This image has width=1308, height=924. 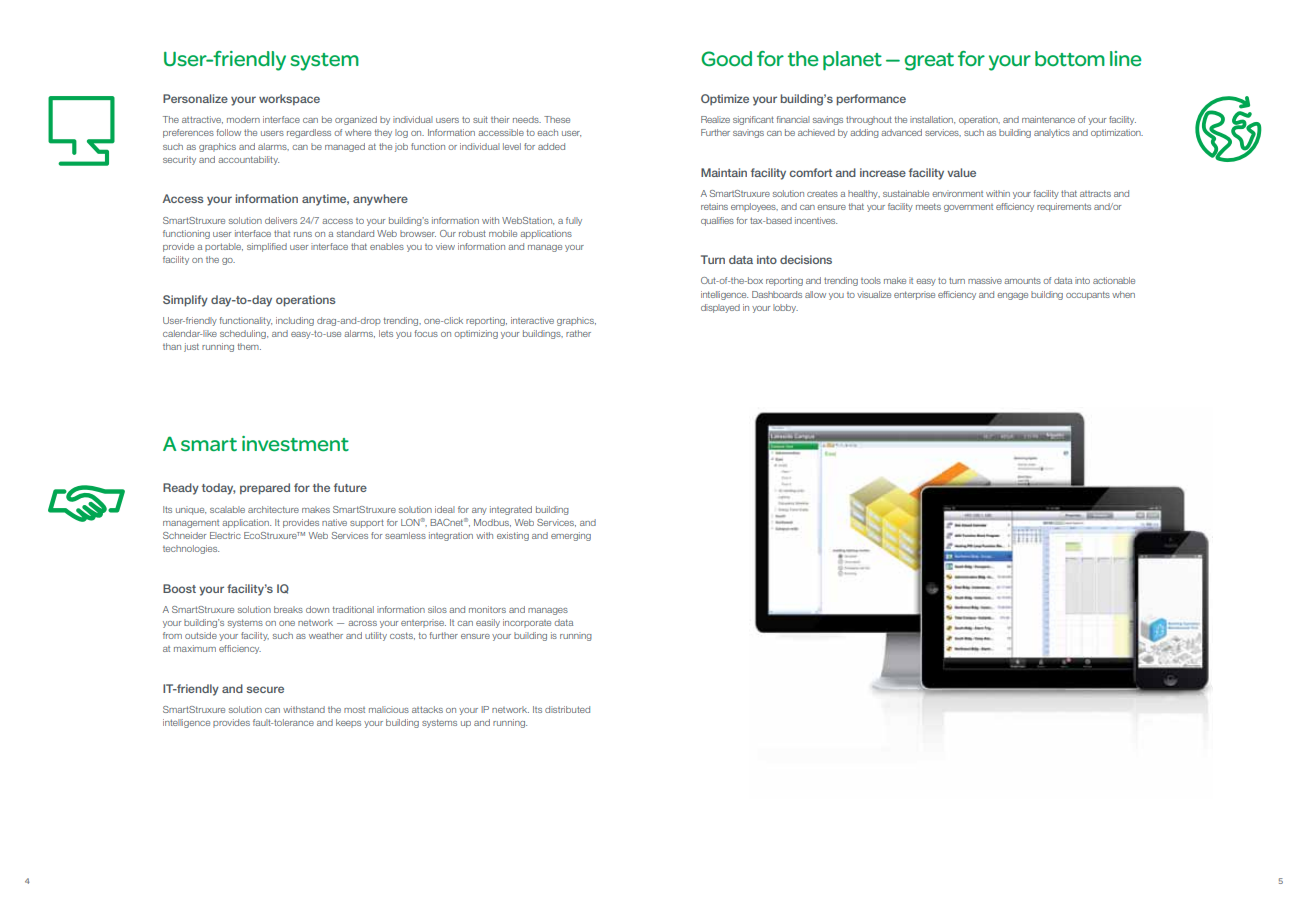 I want to click on bottom, so click(x=1070, y=59).
